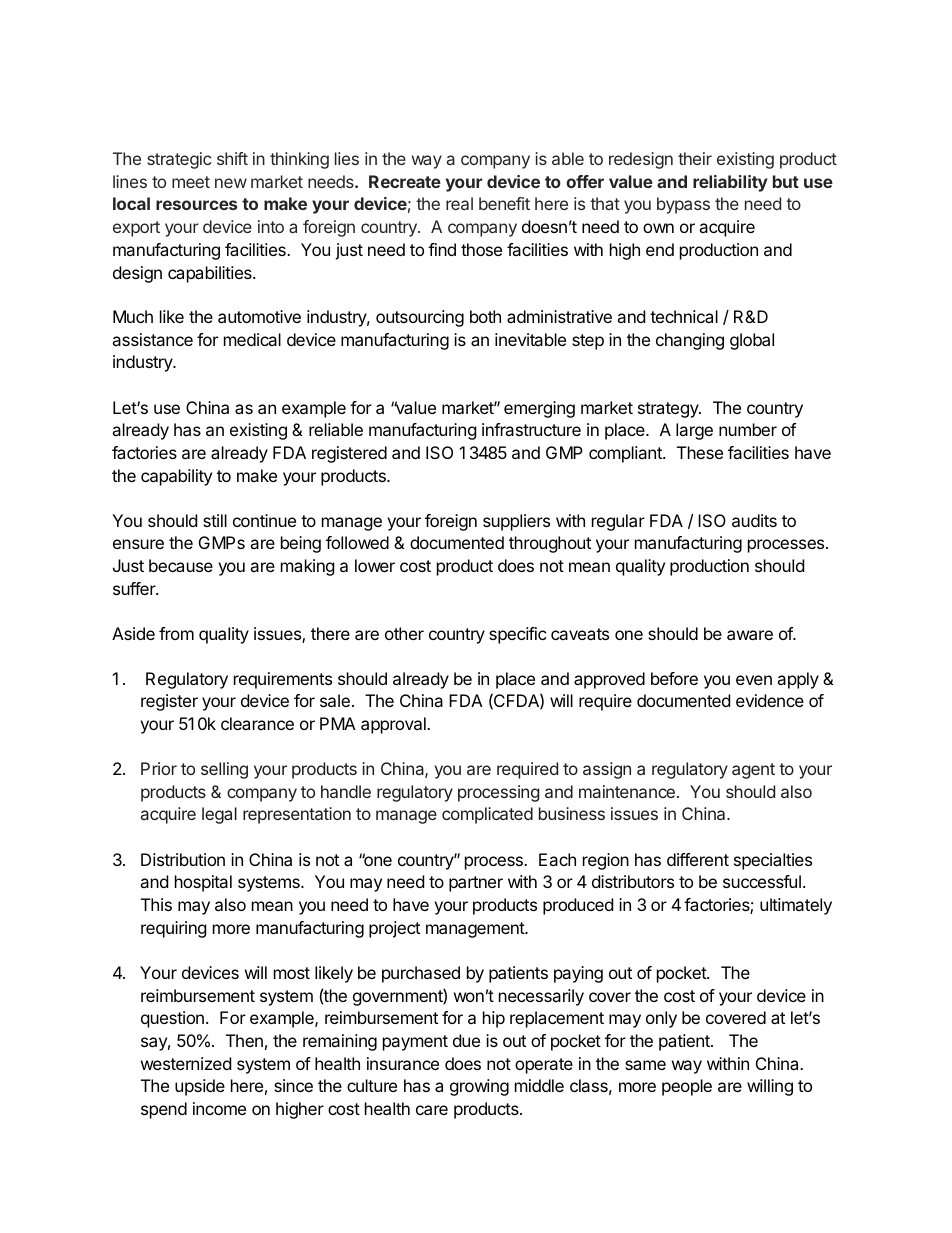 Image resolution: width=952 pixels, height=1233 pixels. Describe the element at coordinates (487, 815) in the screenshot. I see `complicated` at that location.
